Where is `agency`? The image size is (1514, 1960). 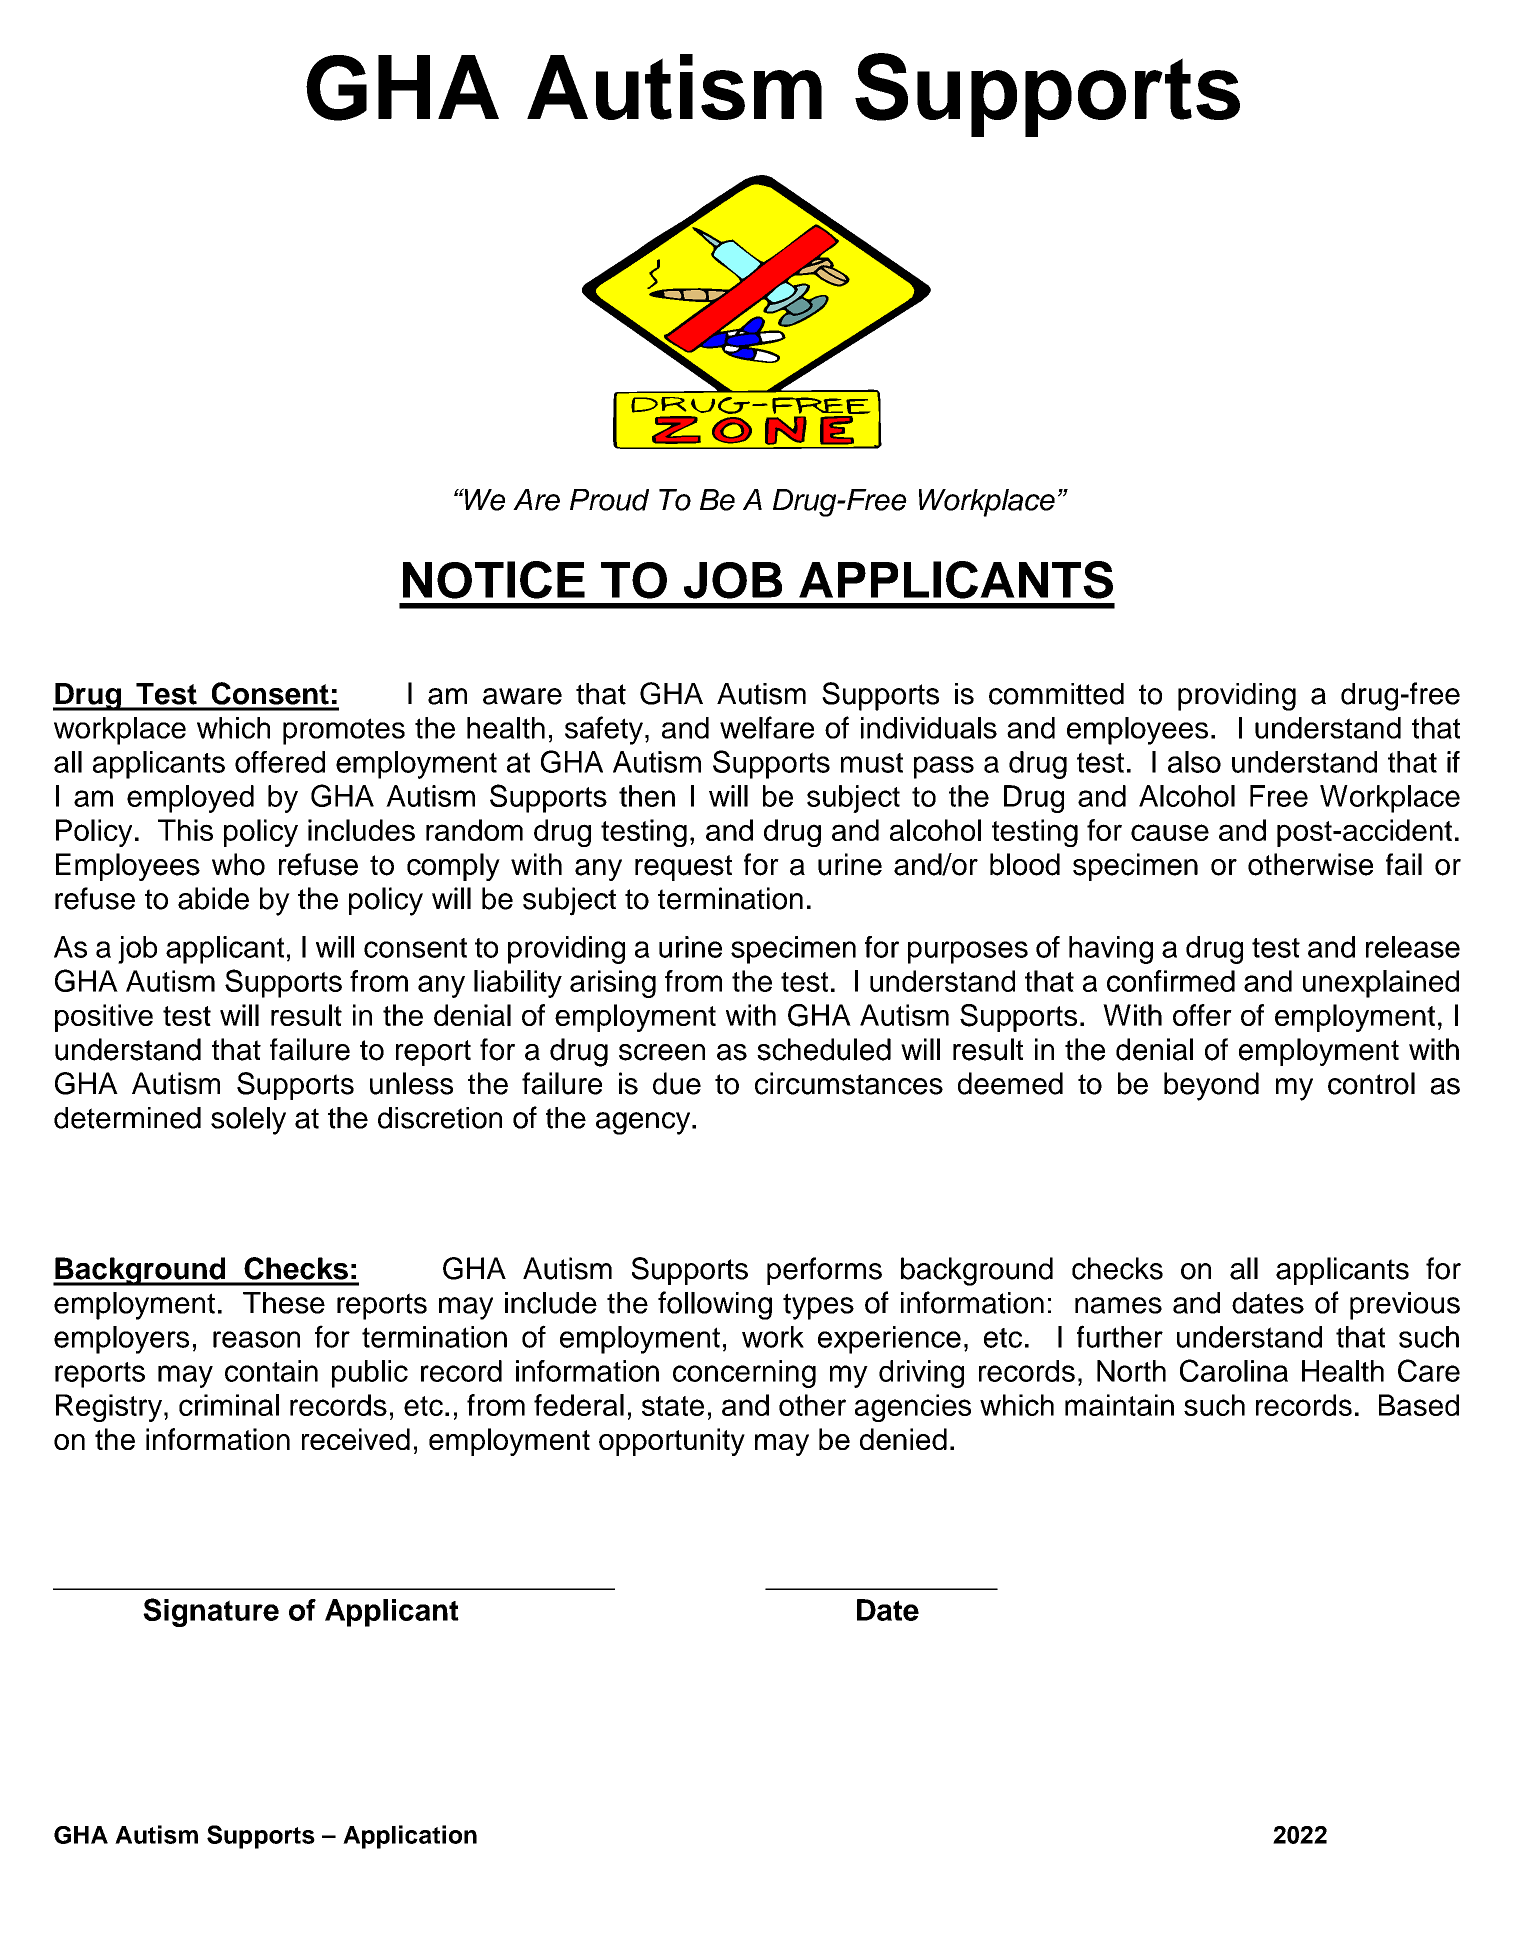
agency is located at coordinates (644, 1123).
